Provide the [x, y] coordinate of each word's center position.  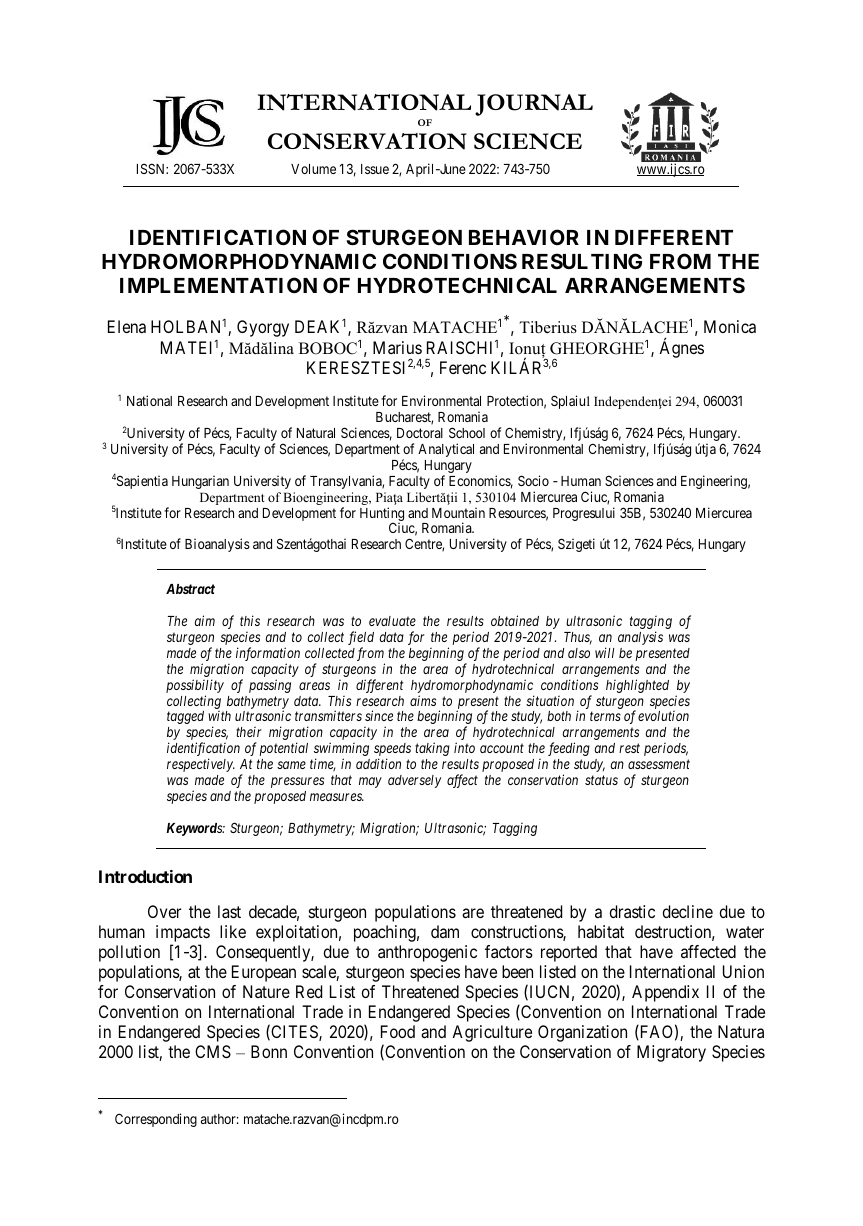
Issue [375, 169]
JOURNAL [534, 105]
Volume [313, 169]
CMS [213, 1051]
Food [398, 1031]
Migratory [671, 1053]
